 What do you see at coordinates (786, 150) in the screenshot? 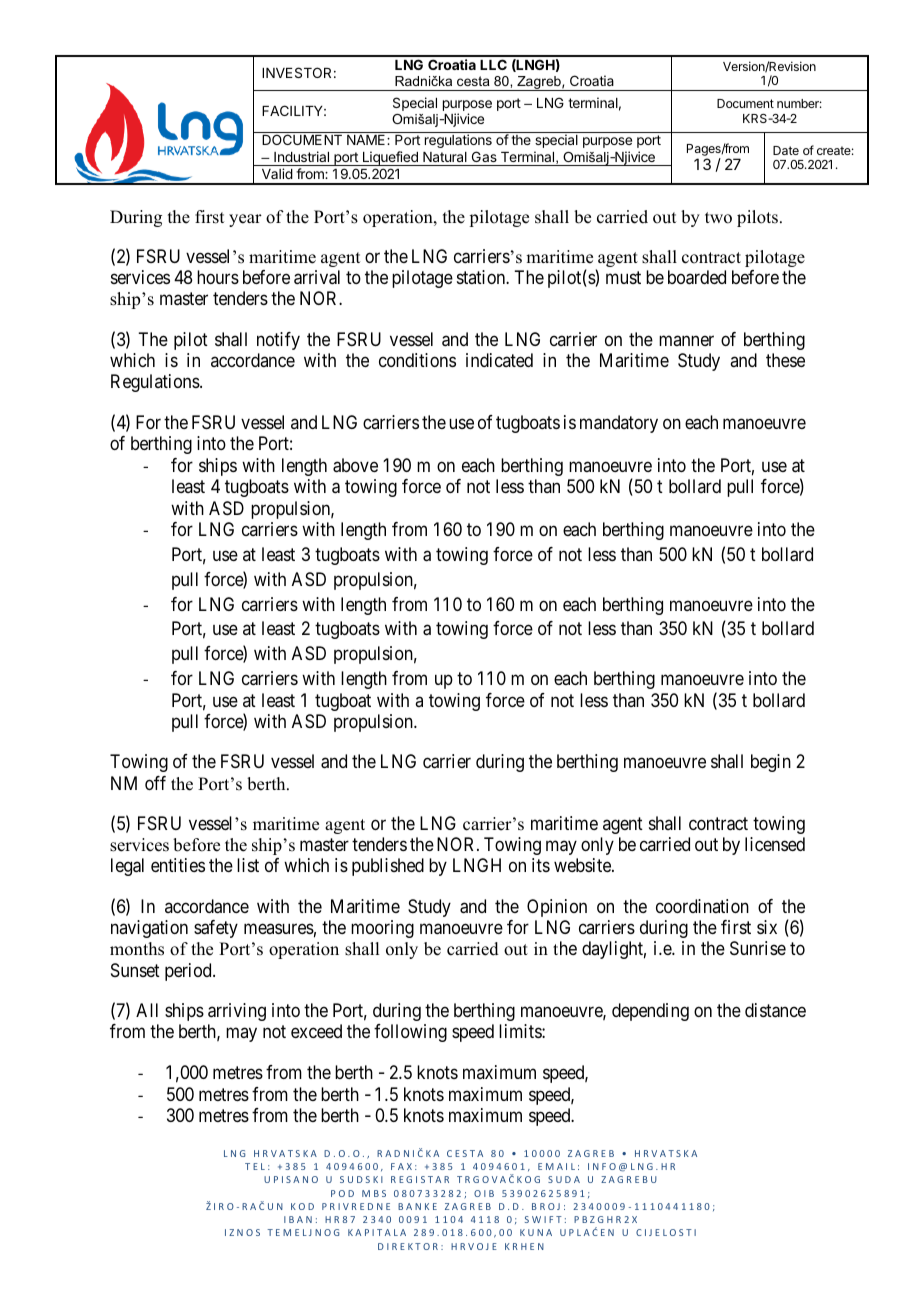
I see `Date` at bounding box center [786, 150].
